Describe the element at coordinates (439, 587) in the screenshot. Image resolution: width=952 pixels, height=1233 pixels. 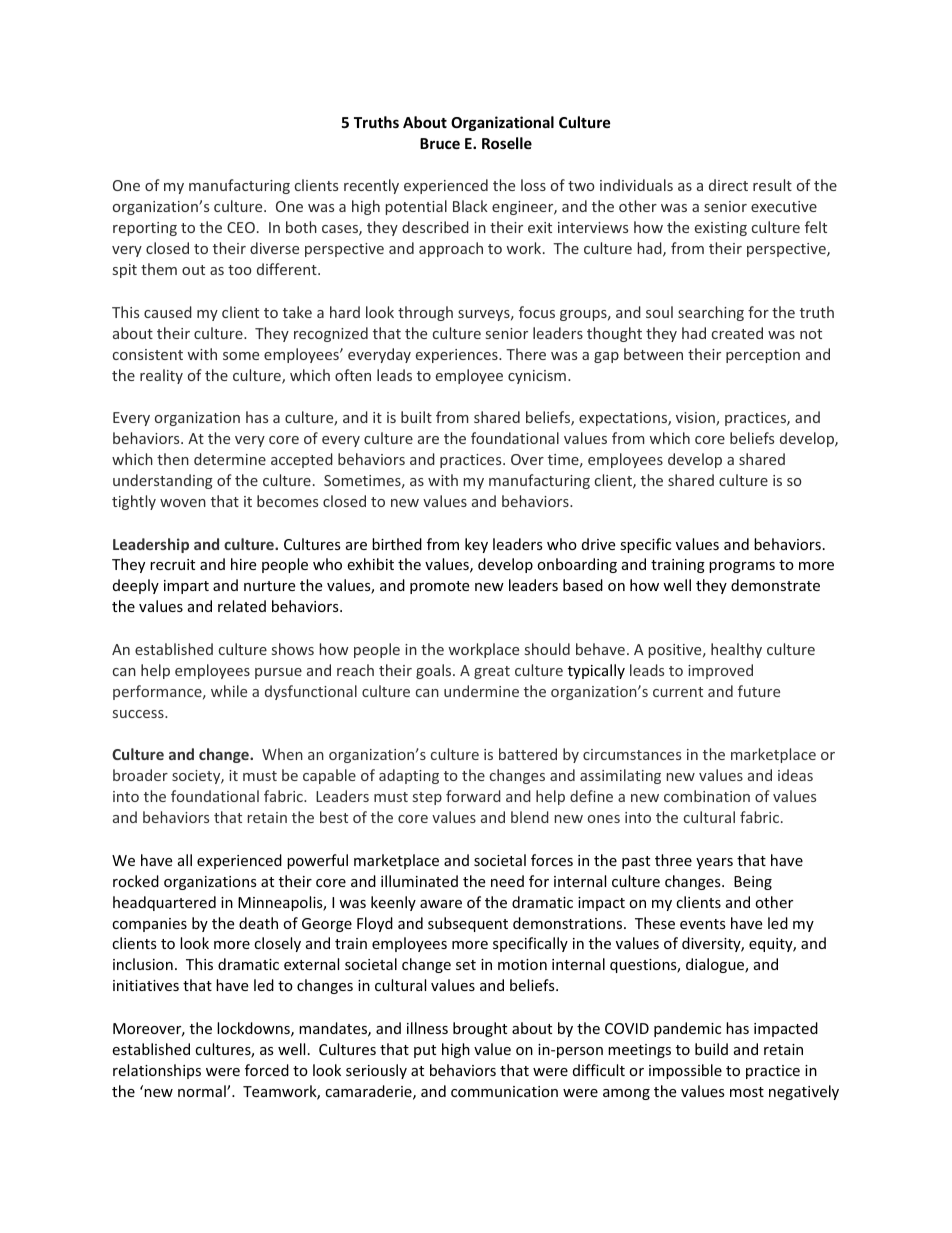
I see `promote` at that location.
